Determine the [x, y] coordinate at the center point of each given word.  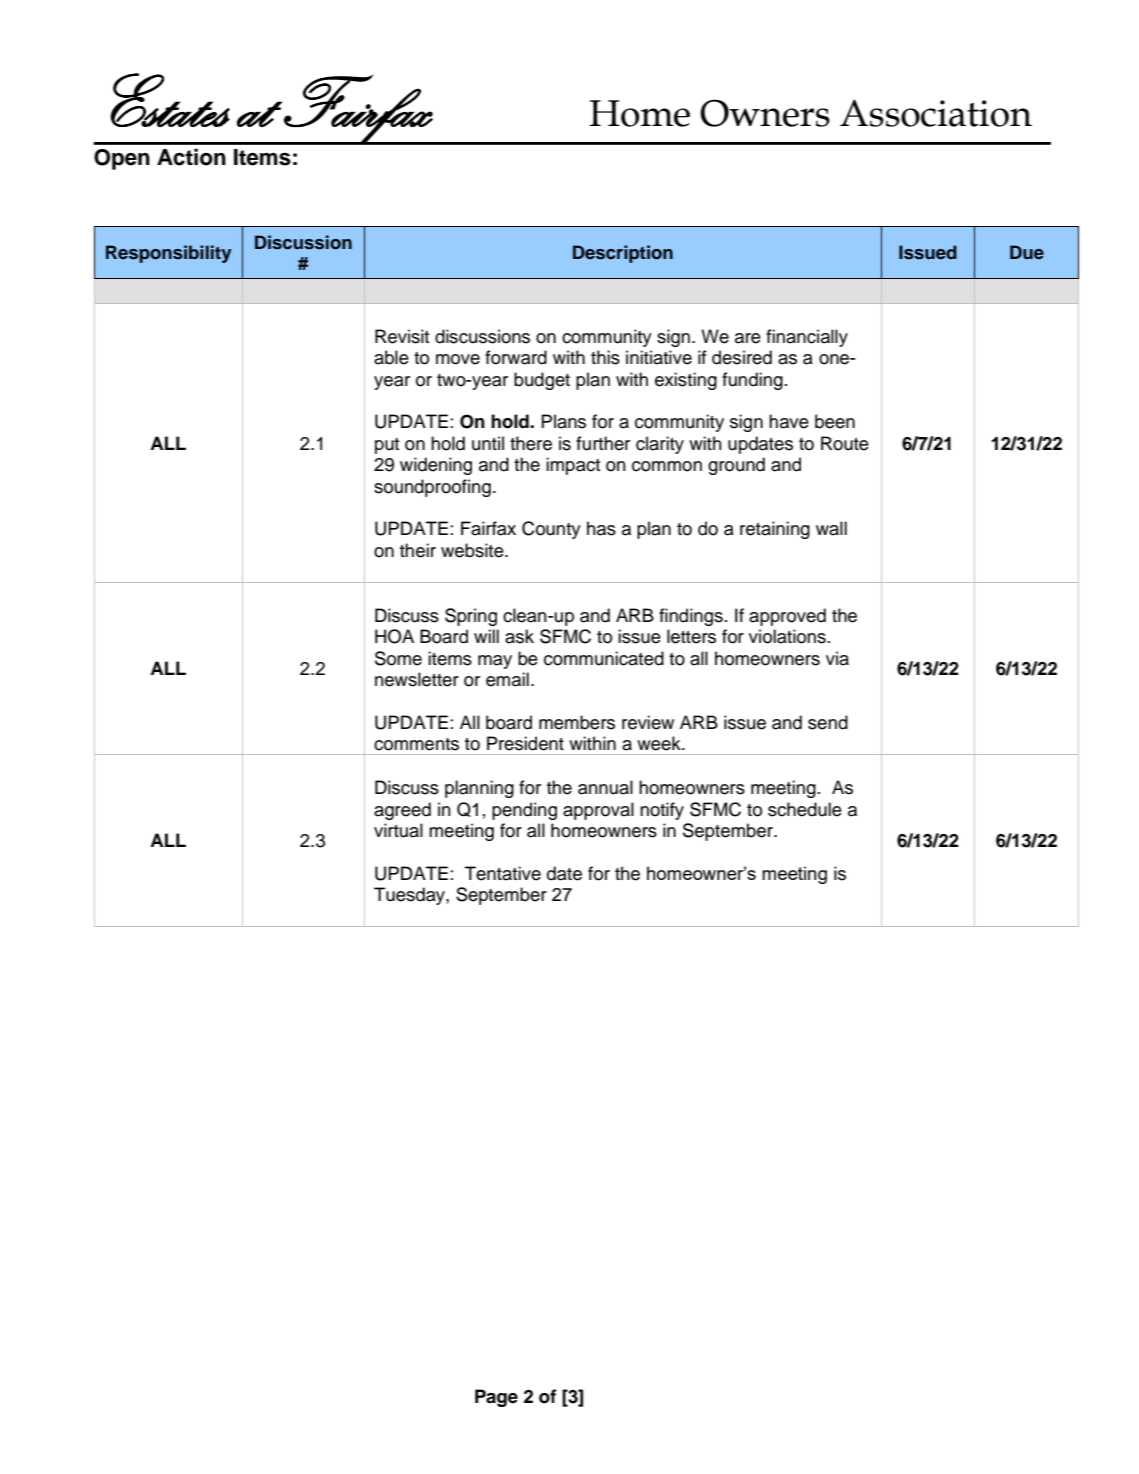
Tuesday [410, 896]
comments [416, 744]
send [828, 722]
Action [191, 157]
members [577, 722]
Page [496, 1398]
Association [936, 113]
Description [623, 254]
